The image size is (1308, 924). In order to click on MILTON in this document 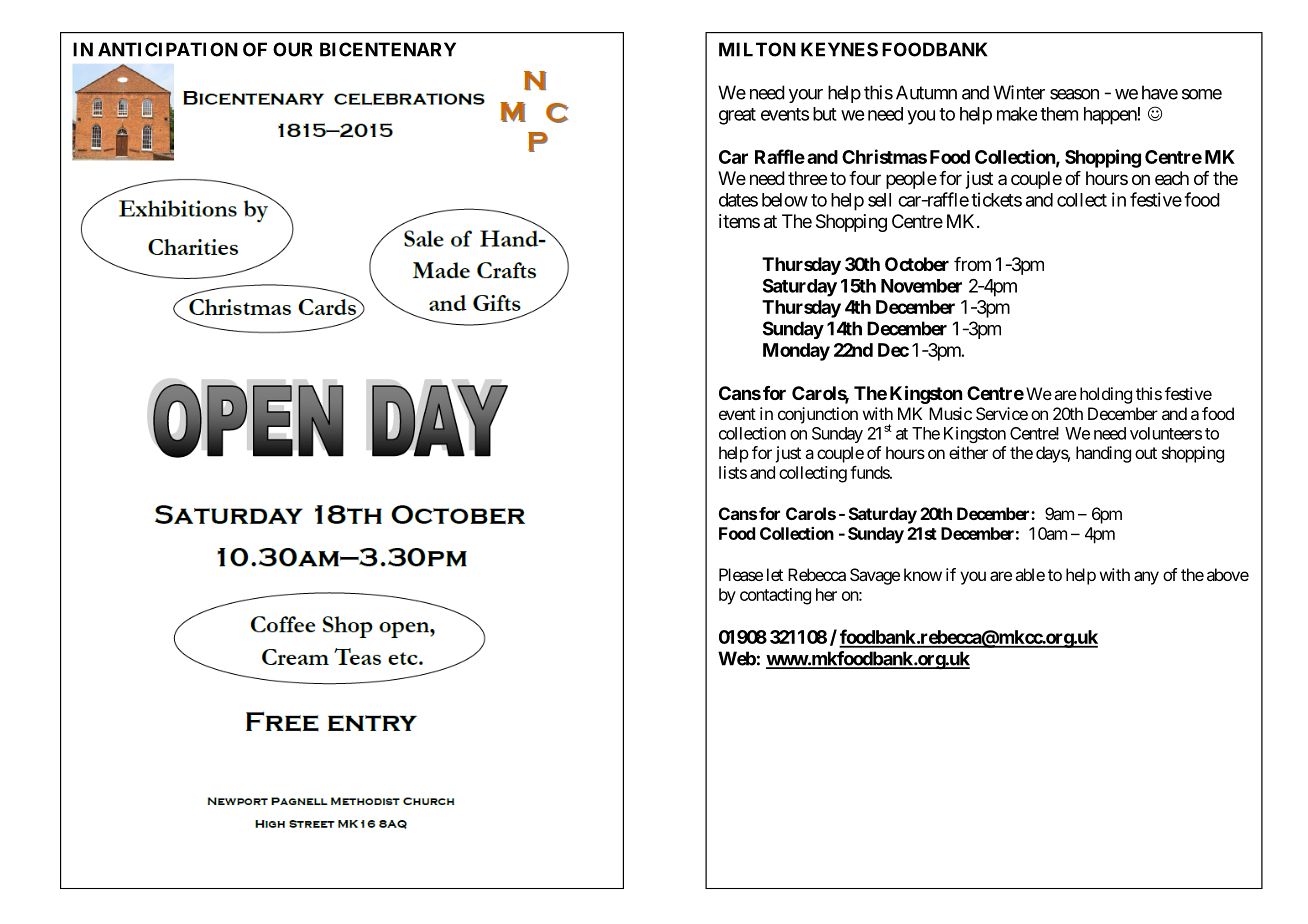, I will do `click(757, 49)`.
